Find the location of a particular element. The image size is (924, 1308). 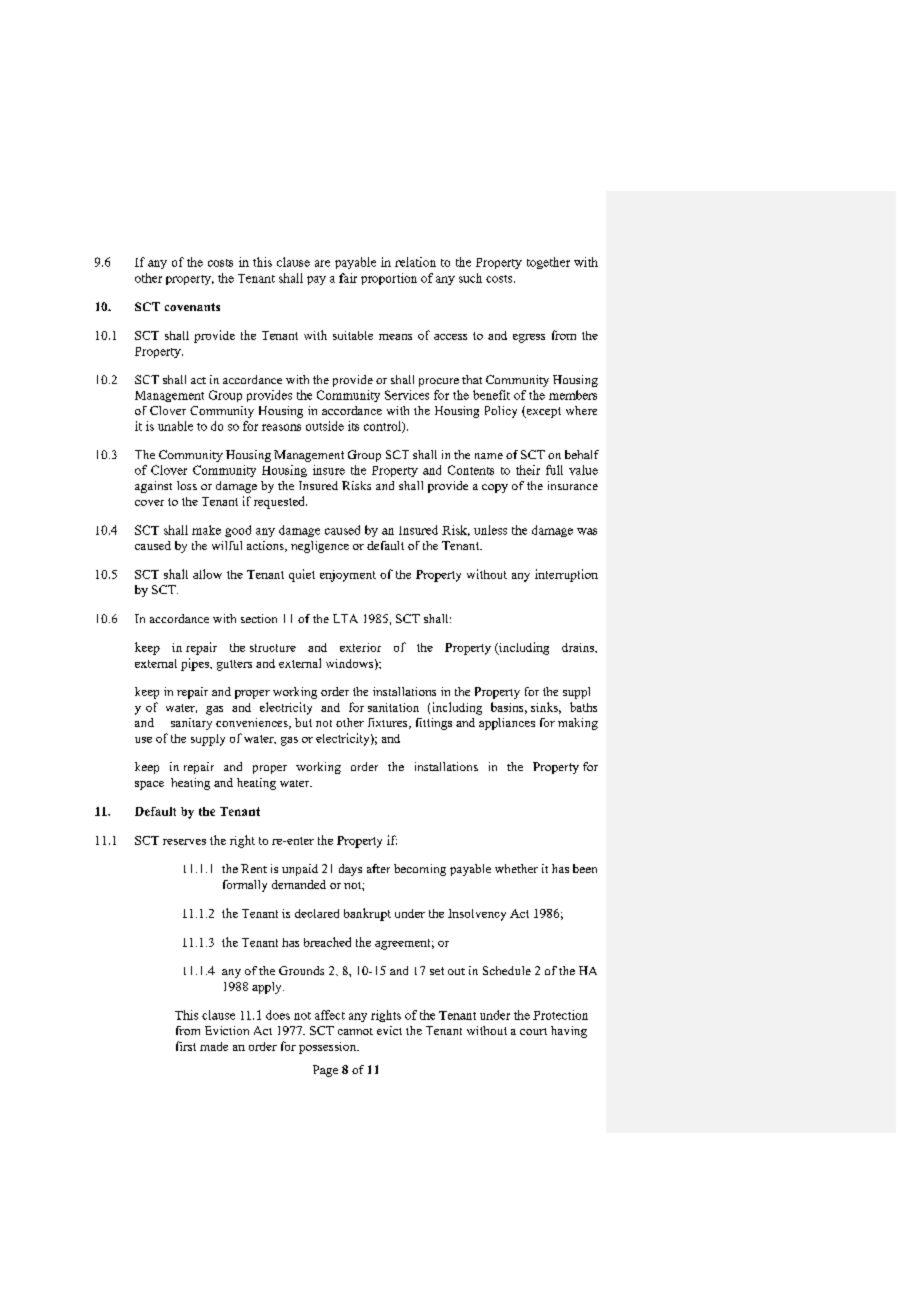

court is located at coordinates (533, 1031).
